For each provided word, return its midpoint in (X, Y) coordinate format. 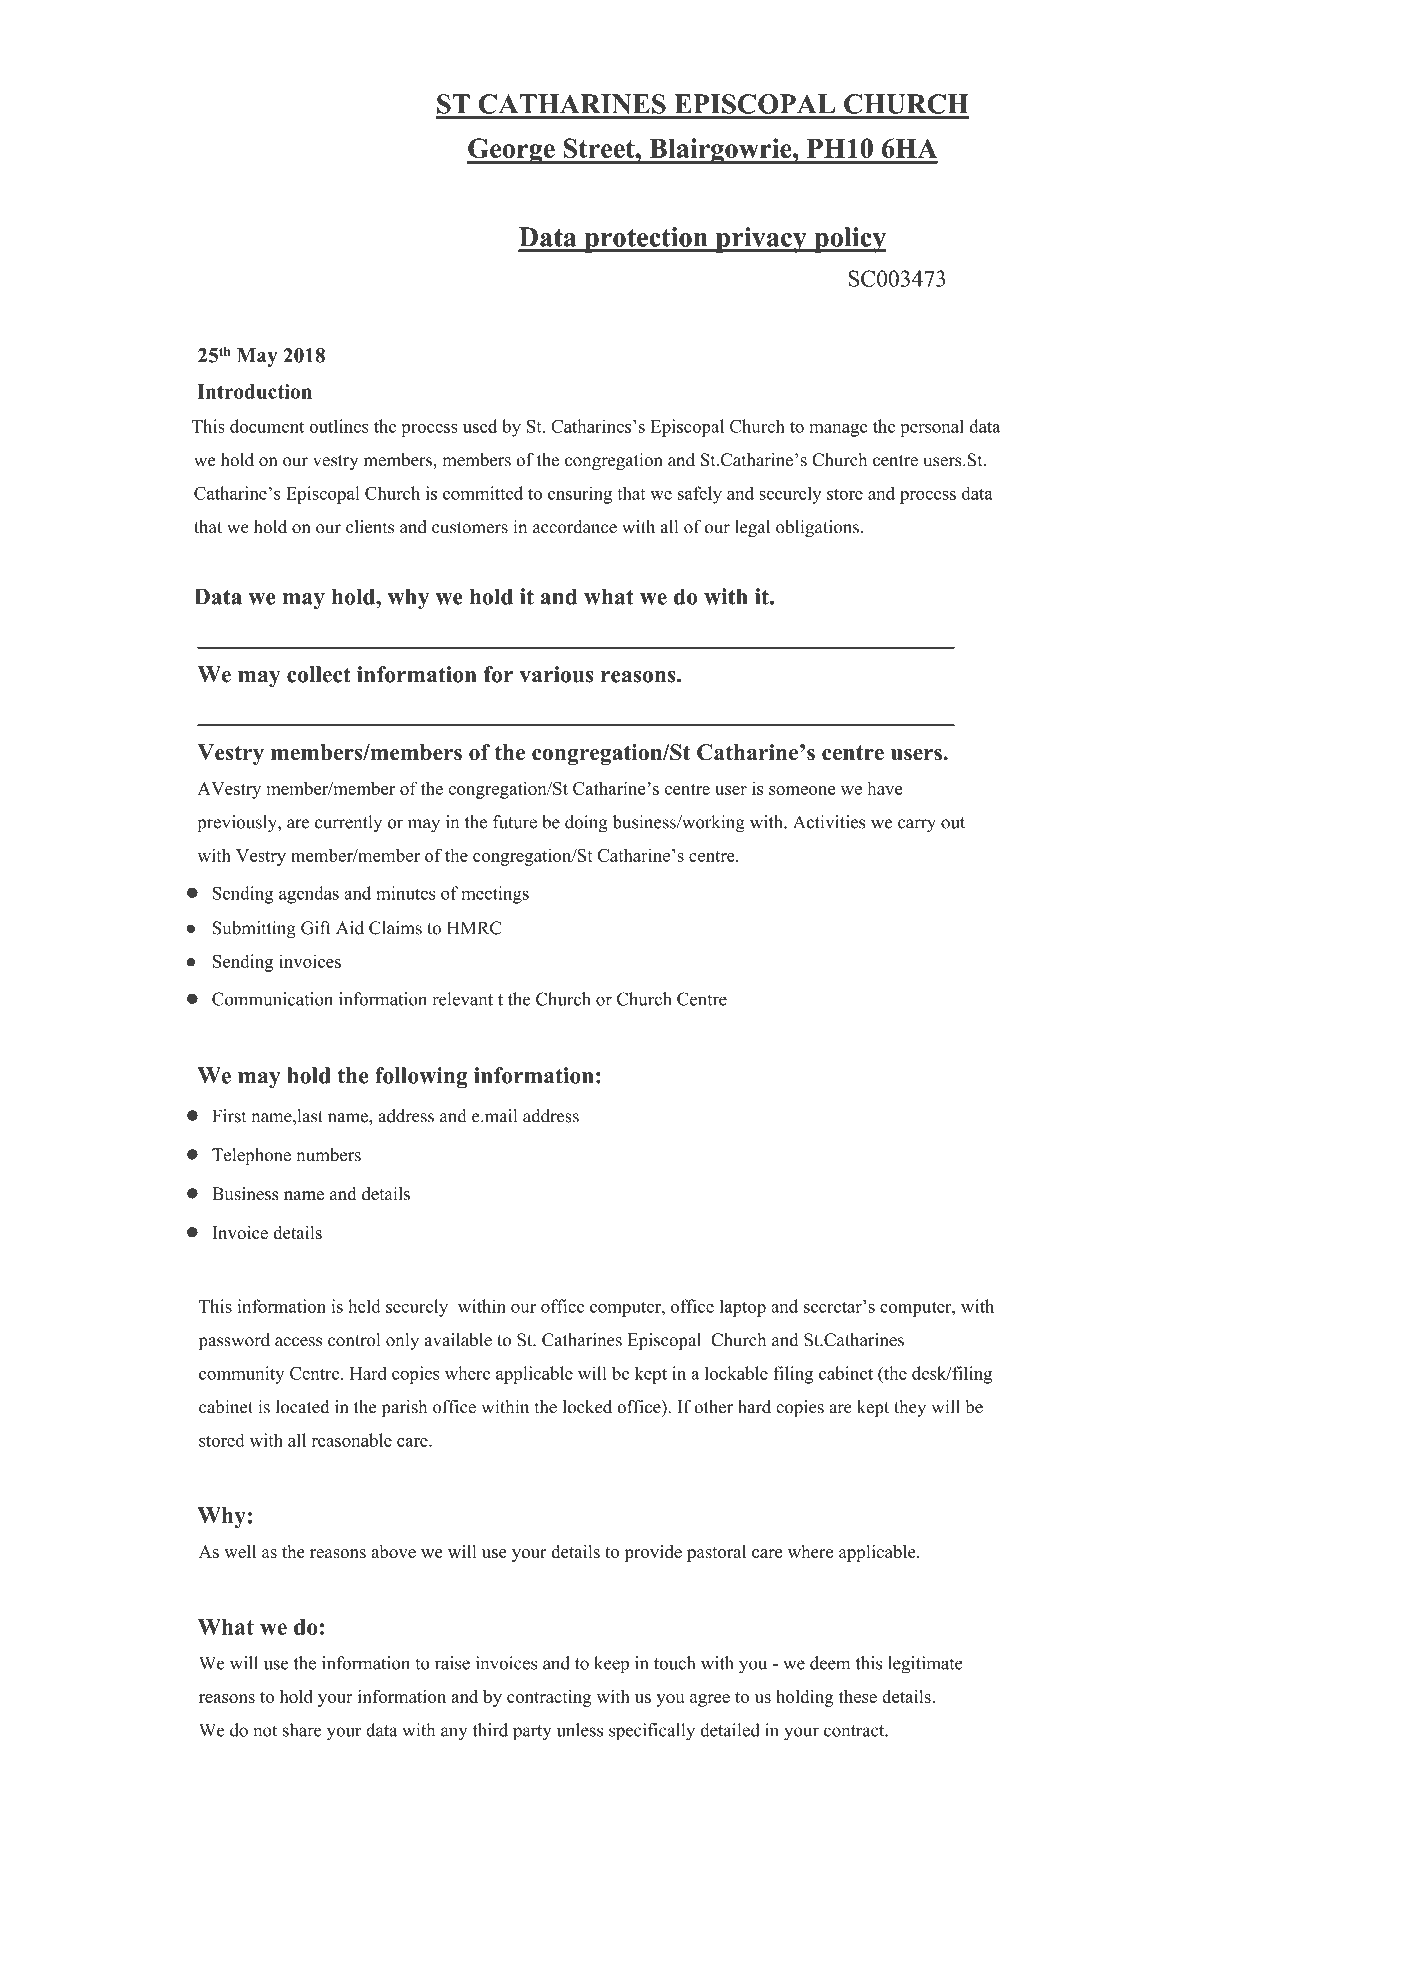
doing (586, 824)
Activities (829, 822)
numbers (328, 1155)
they (910, 1408)
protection (646, 240)
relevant (462, 999)
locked (587, 1407)
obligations (817, 528)
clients (370, 527)
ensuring (580, 495)
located (303, 1407)
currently (348, 824)
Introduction (254, 391)
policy (849, 240)
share (302, 1730)
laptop (743, 1308)
